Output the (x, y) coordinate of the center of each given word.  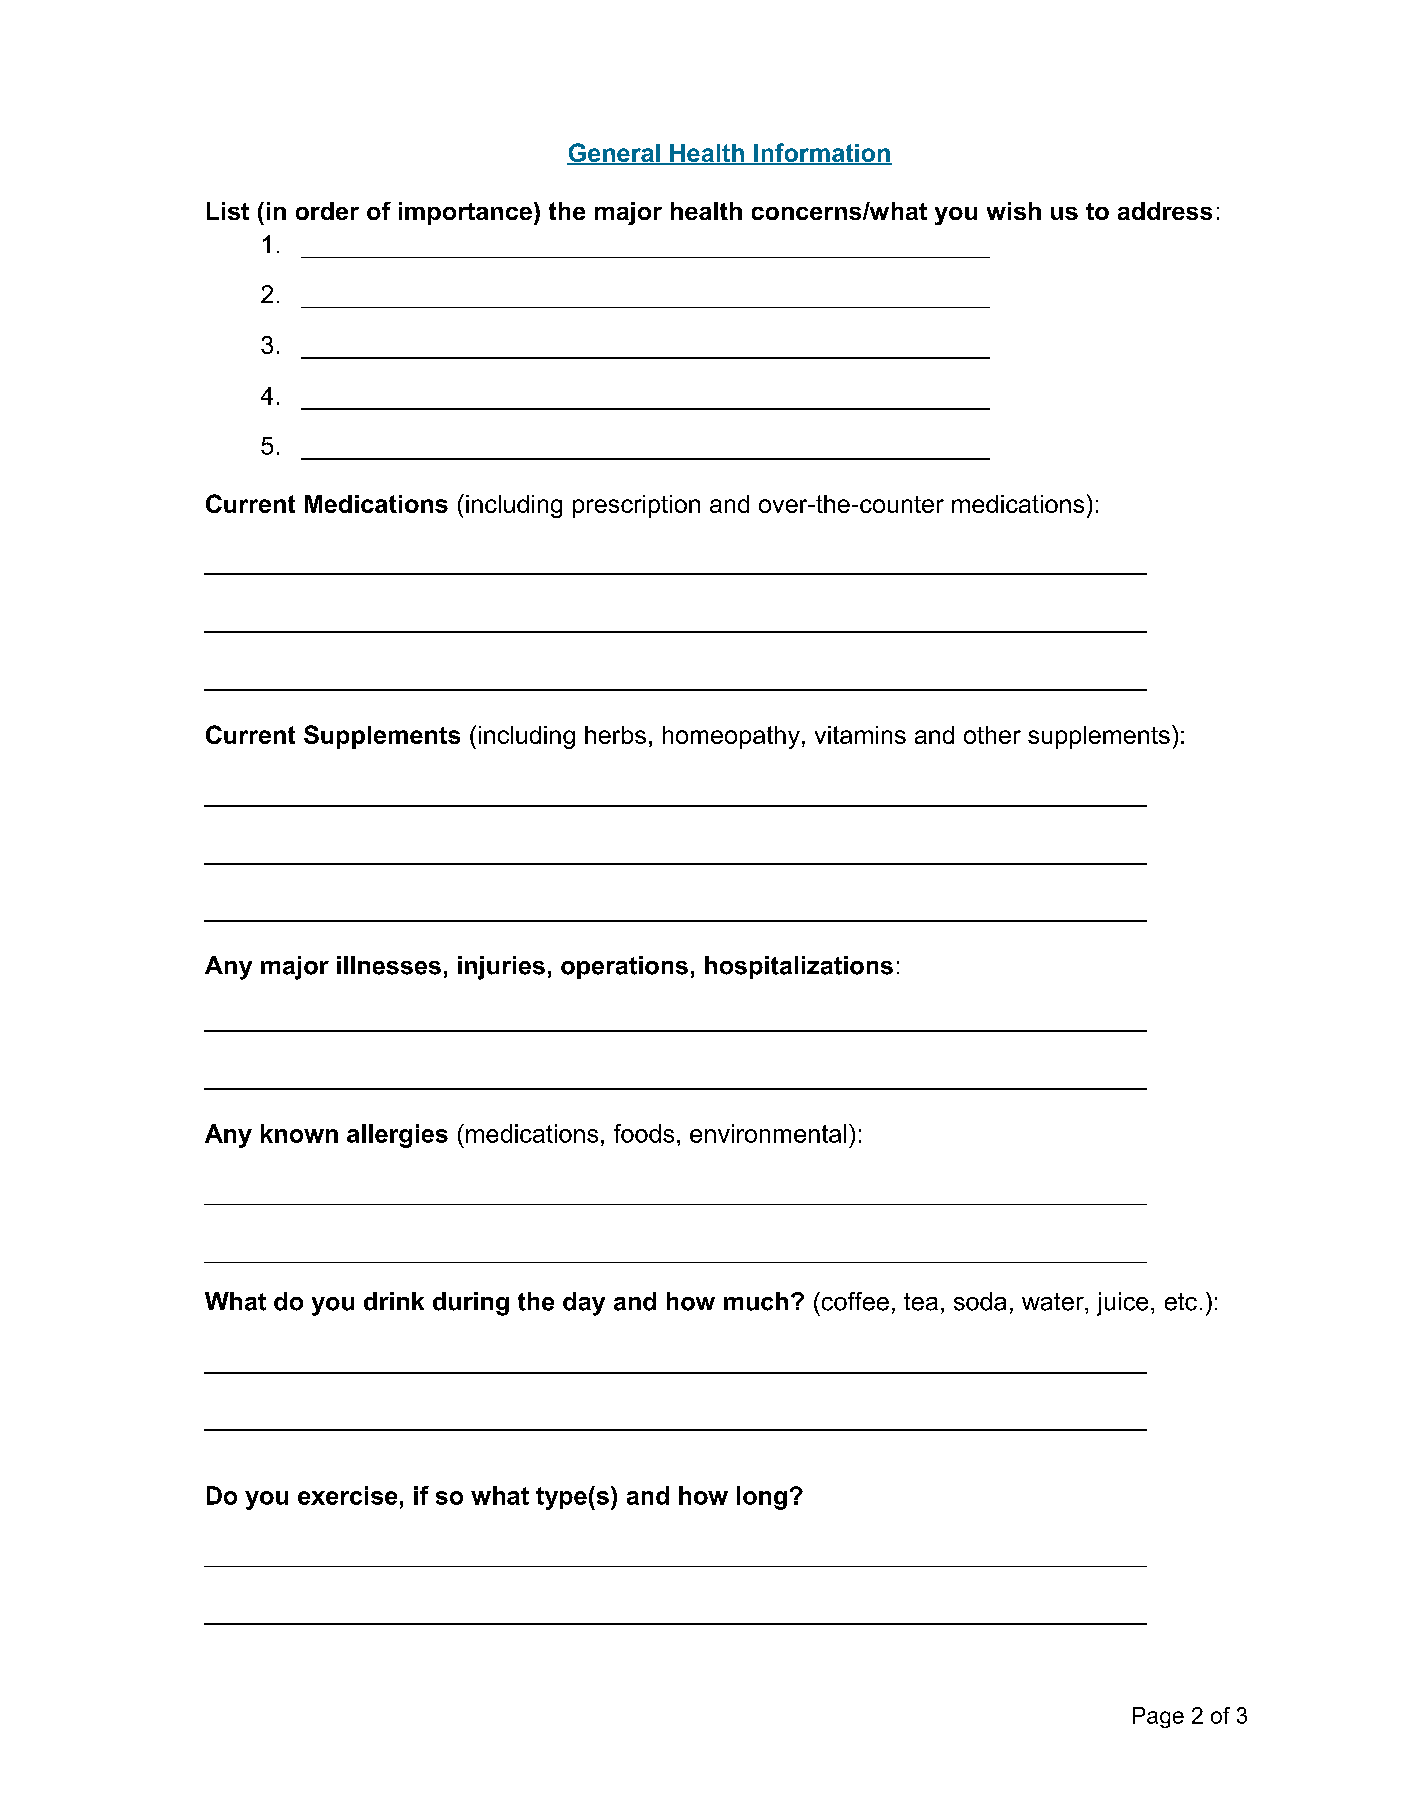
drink (394, 1301)
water (1054, 1302)
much (756, 1301)
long (762, 1498)
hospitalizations (799, 967)
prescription (636, 506)
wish (1014, 211)
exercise (347, 1495)
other (992, 735)
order (327, 211)
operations (624, 967)
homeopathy (731, 737)
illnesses (389, 965)
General (614, 154)
